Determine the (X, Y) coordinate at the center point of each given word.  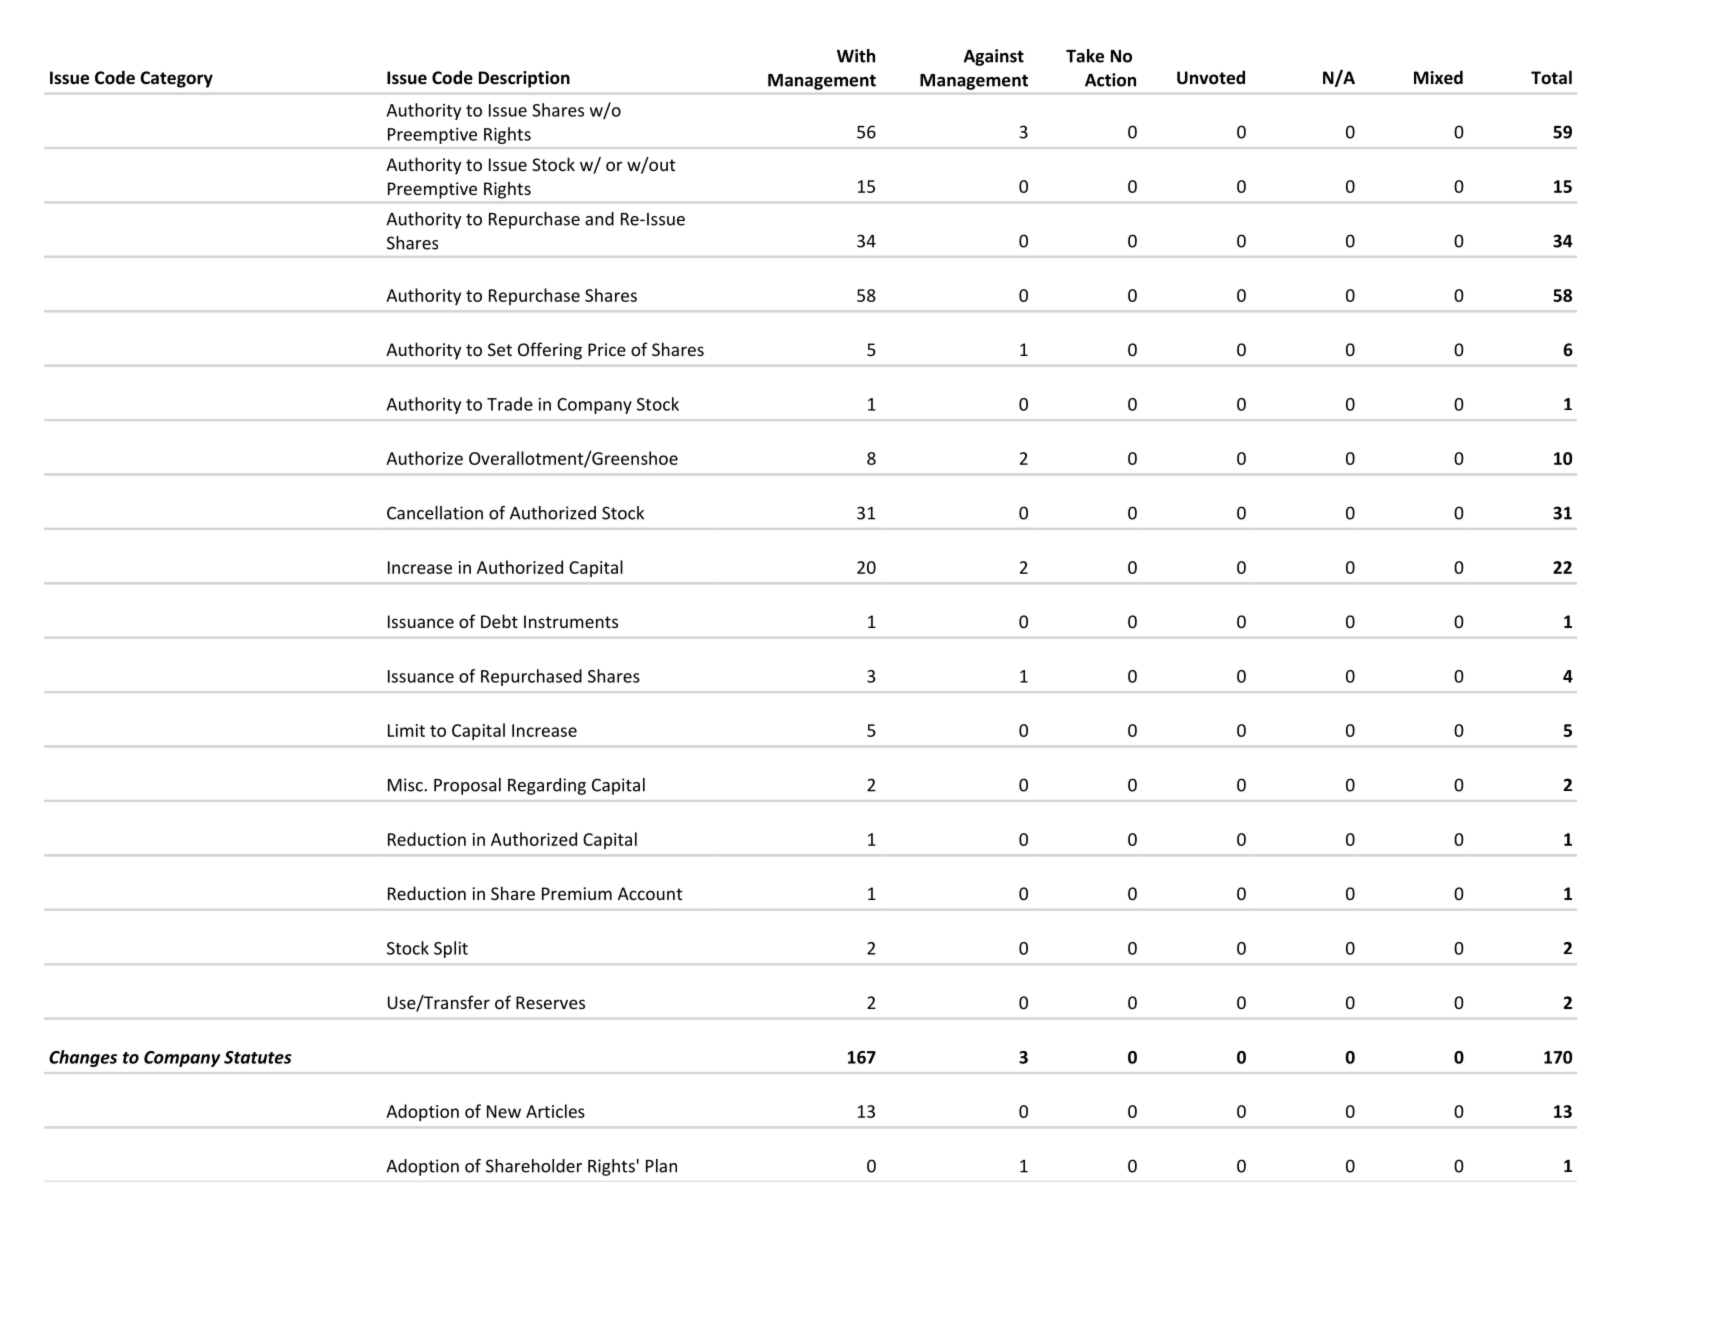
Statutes (258, 1057)
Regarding (547, 786)
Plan (661, 1166)
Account (650, 893)
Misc (406, 785)
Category (176, 79)
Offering (550, 351)
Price (607, 349)
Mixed (1438, 77)
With (856, 56)
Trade (510, 404)
